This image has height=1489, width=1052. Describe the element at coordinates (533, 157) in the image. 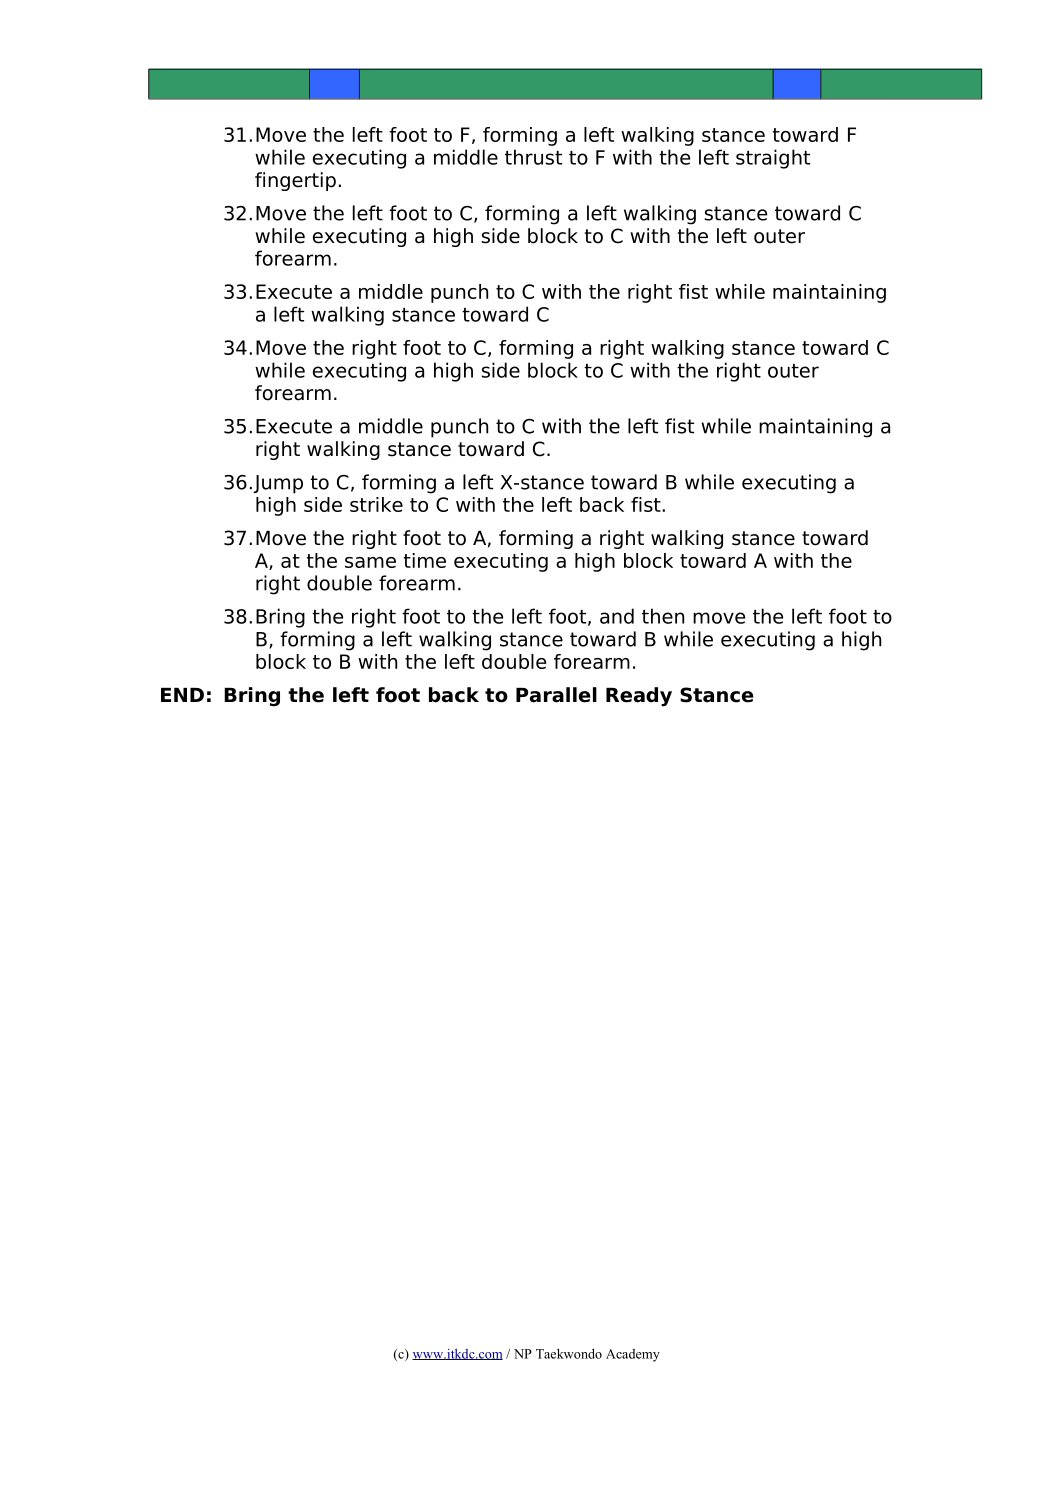

I see `thrust` at that location.
